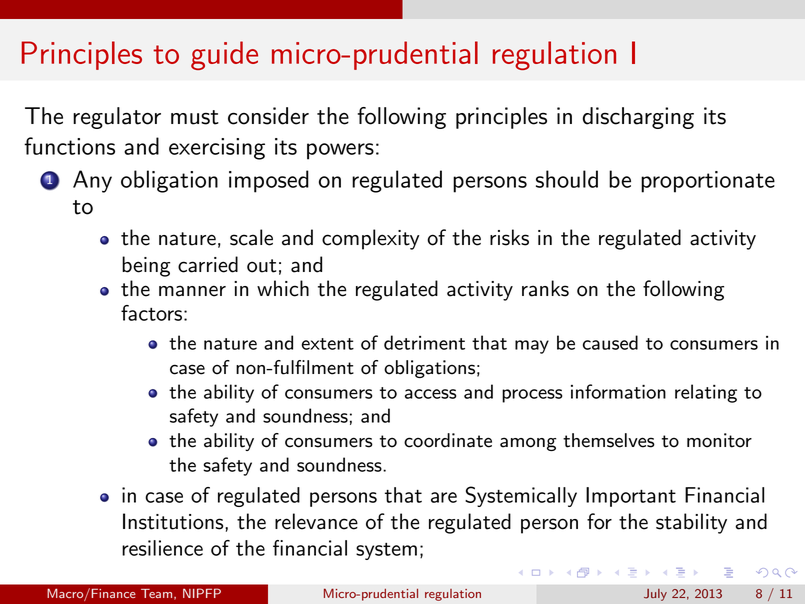 Image resolution: width=805 pixels, height=604 pixels. What do you see at coordinates (448, 440) in the screenshot?
I see `coordinate` at bounding box center [448, 440].
